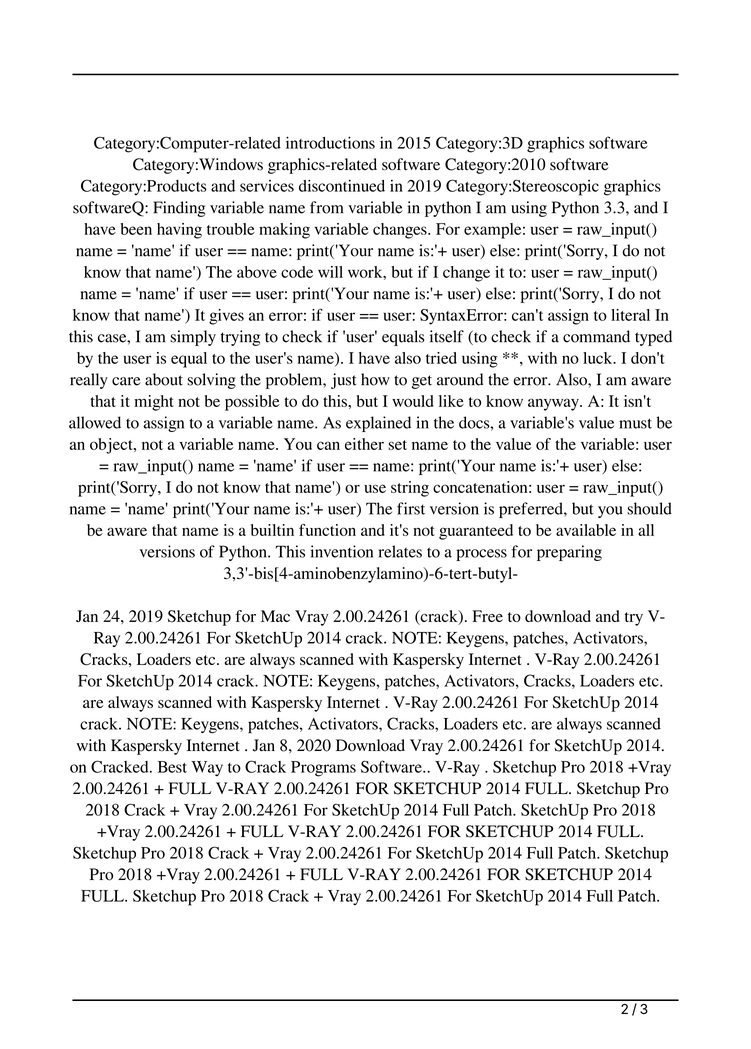 This image has width=751, height=1049. What do you see at coordinates (323, 769) in the image?
I see `Programs` at bounding box center [323, 769].
